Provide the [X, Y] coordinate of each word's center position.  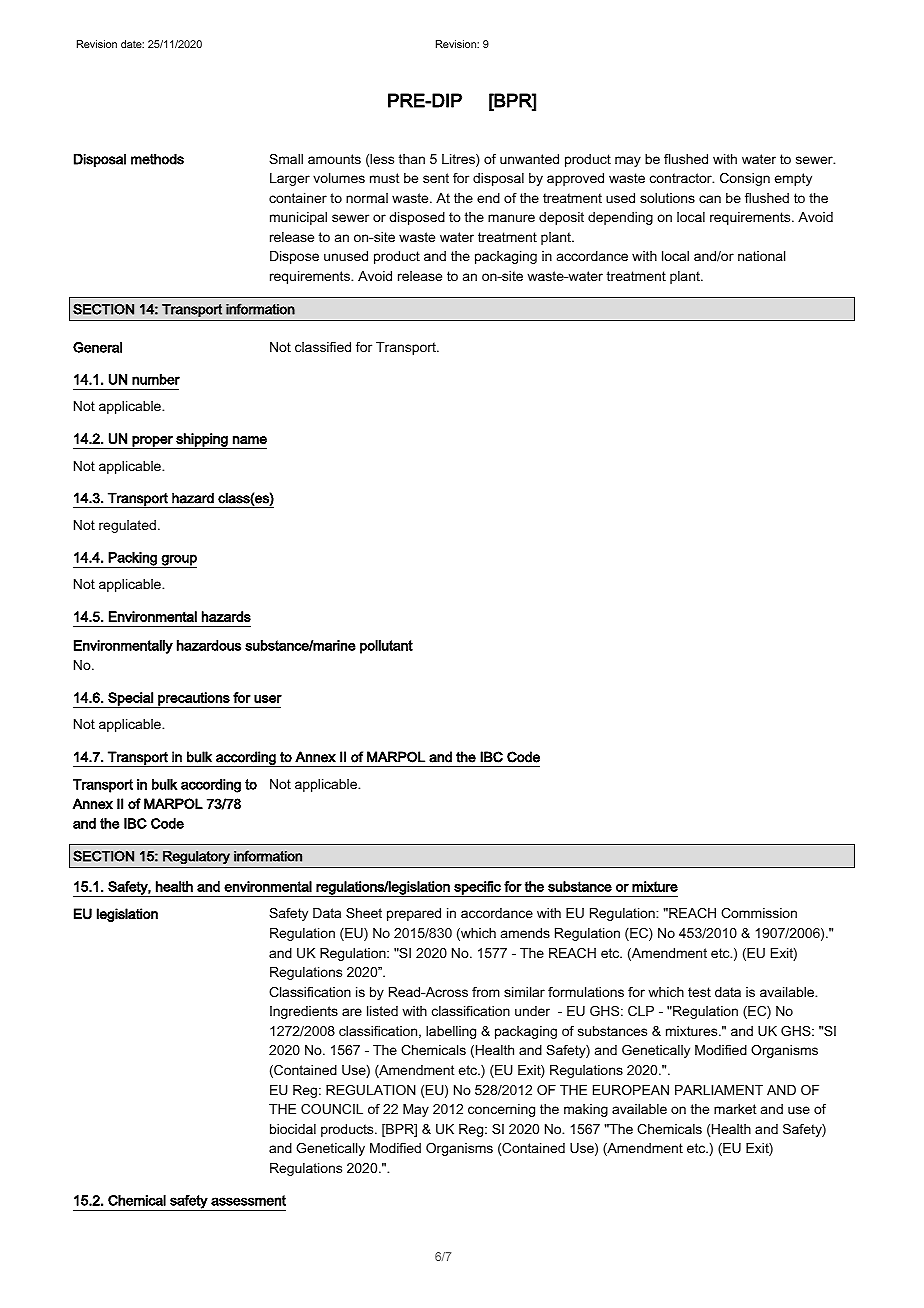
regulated [127, 526]
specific [477, 889]
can [710, 199]
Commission [759, 913]
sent [436, 178]
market [735, 1109]
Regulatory [196, 857]
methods [157, 159]
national [761, 256]
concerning [501, 1110]
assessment [248, 1200]
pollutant [386, 647]
